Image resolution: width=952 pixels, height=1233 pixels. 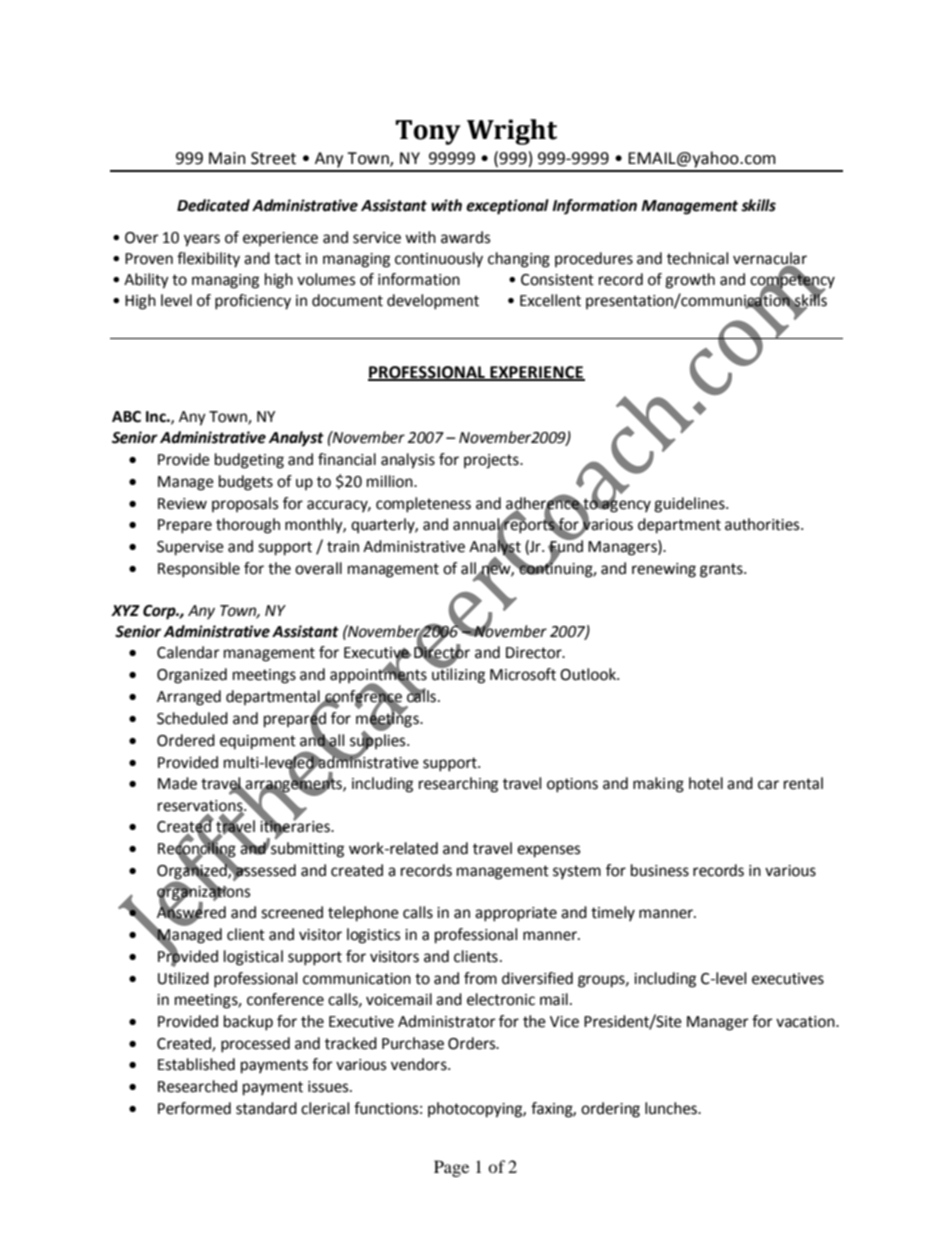 What do you see at coordinates (458, 785) in the page?
I see `researching` at bounding box center [458, 785].
